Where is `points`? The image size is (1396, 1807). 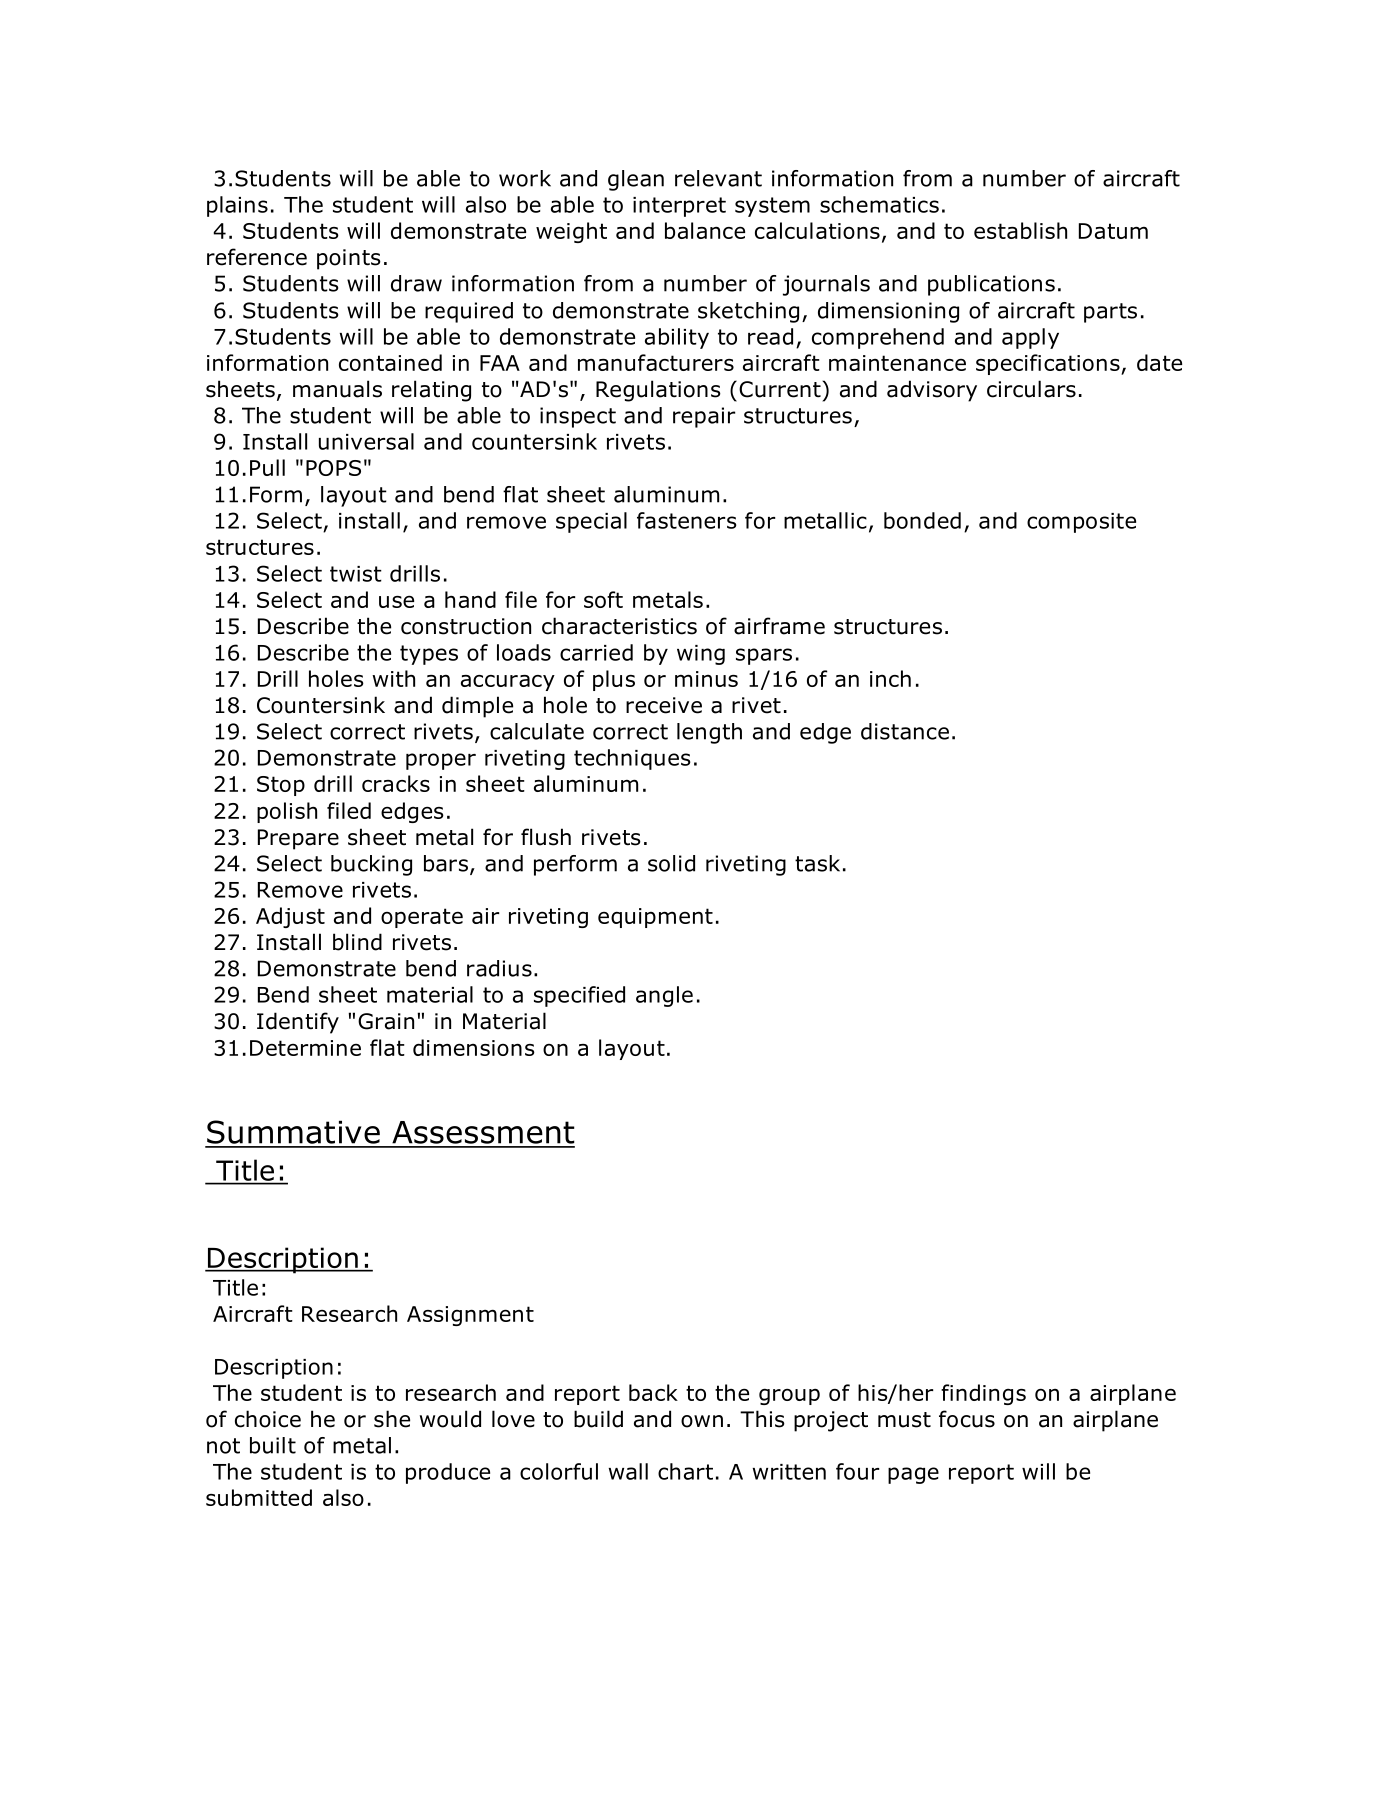 points is located at coordinates (349, 259).
